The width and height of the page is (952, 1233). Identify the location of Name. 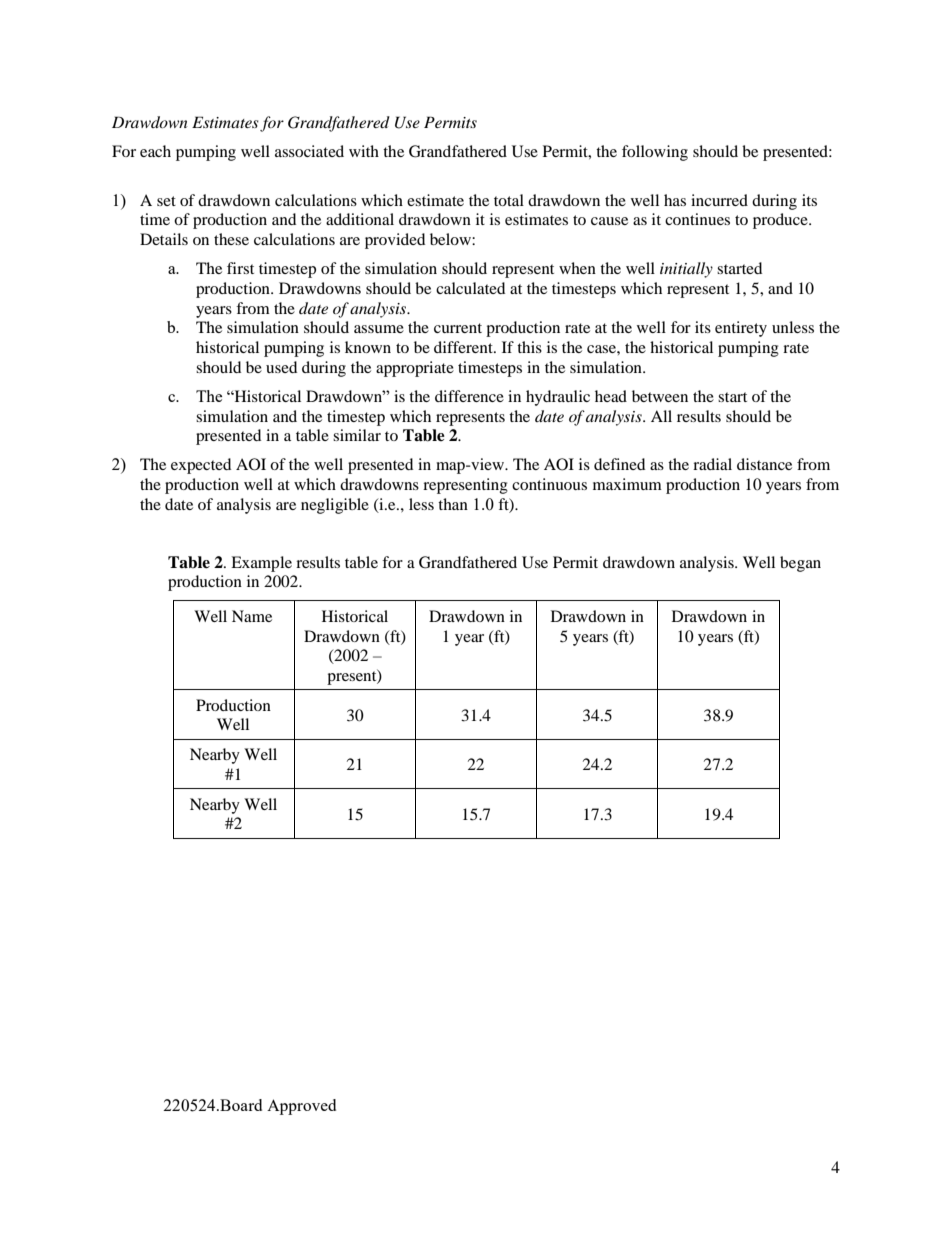
(252, 616).
